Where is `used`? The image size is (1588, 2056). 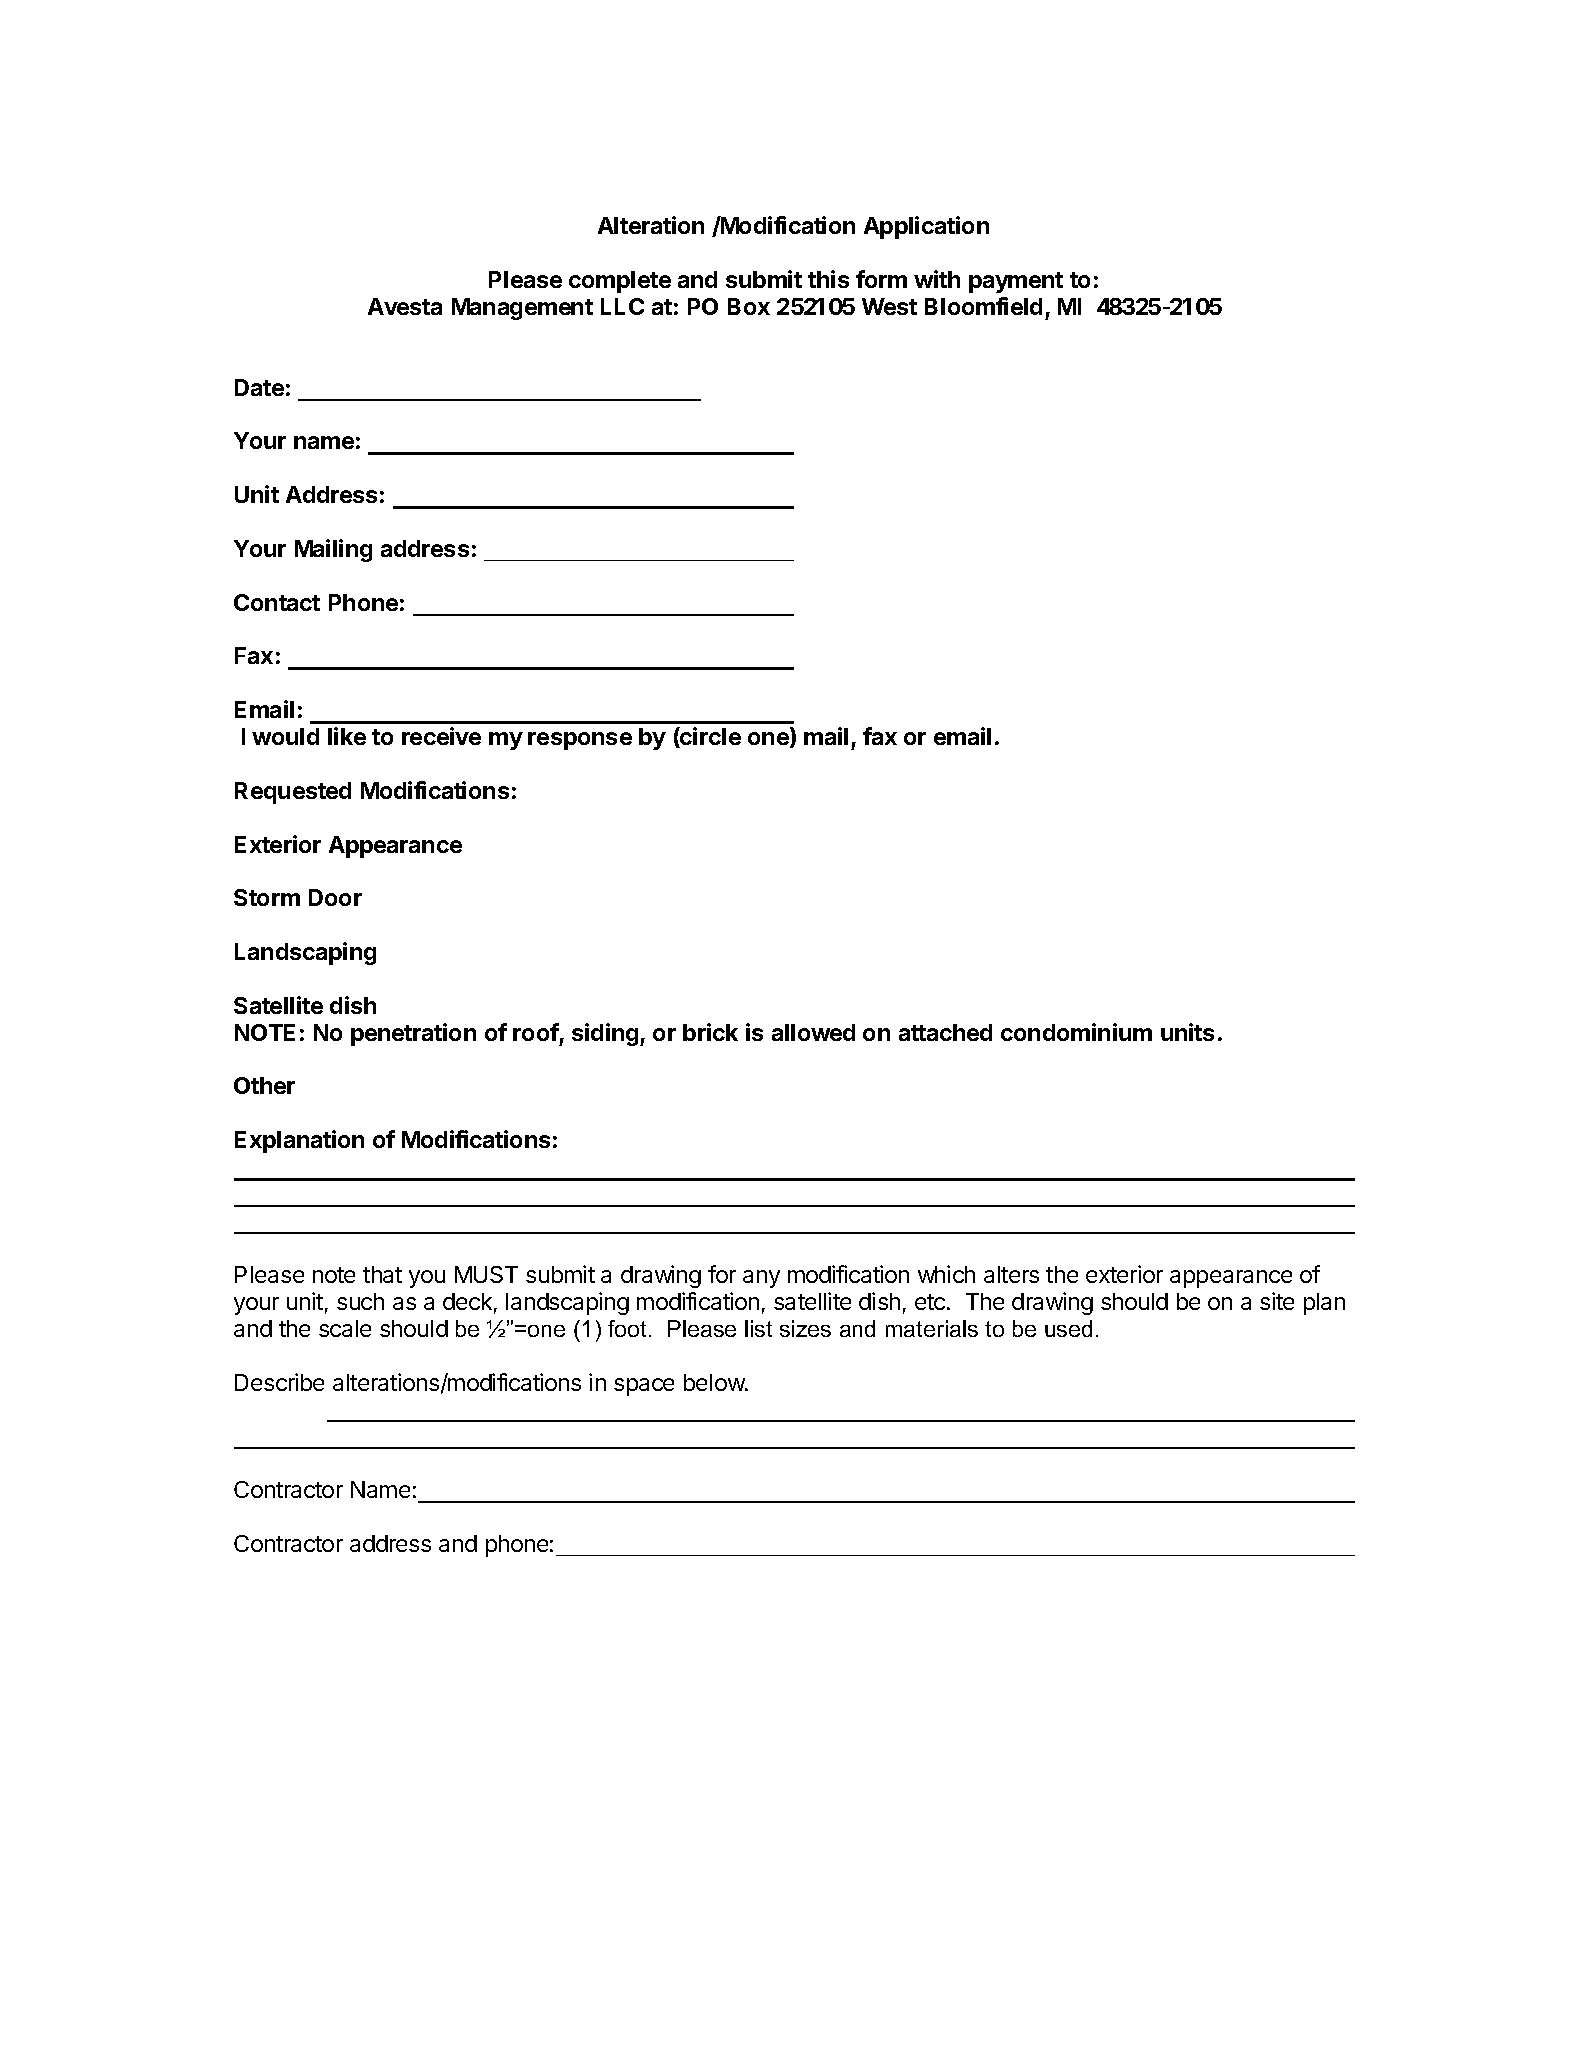
used is located at coordinates (1068, 1328).
